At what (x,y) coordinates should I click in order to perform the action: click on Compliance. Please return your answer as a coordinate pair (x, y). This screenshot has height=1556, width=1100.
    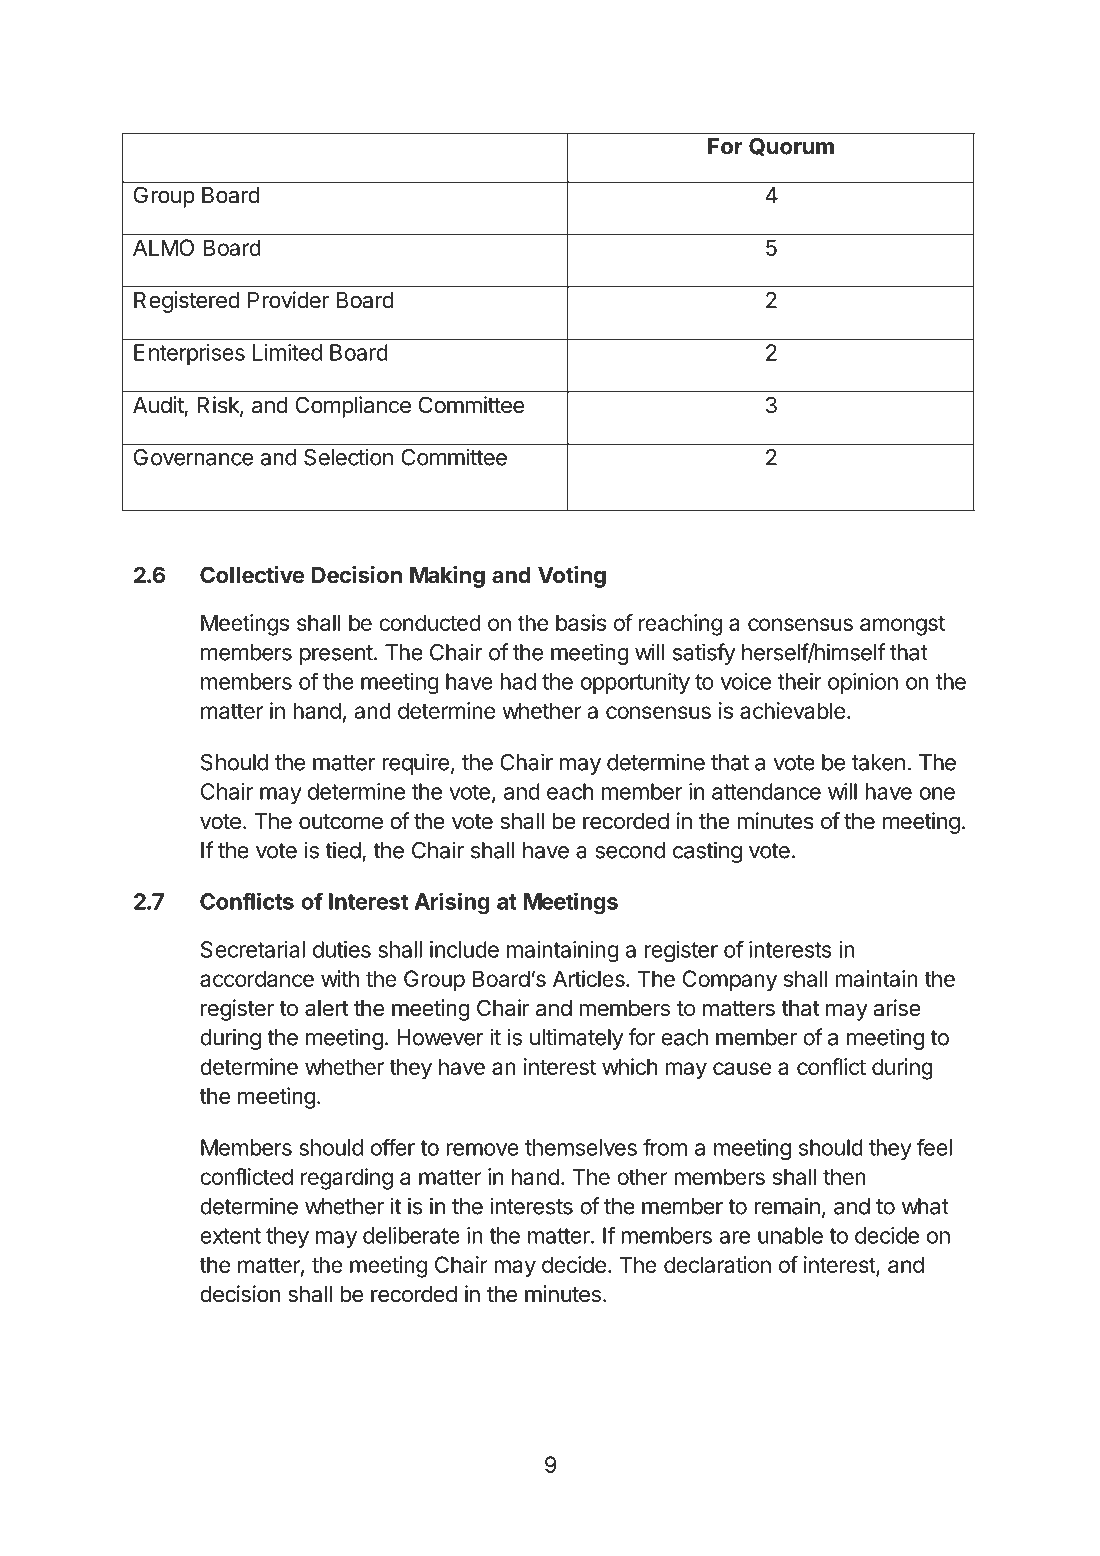
    Looking at the image, I should click on (353, 407).
